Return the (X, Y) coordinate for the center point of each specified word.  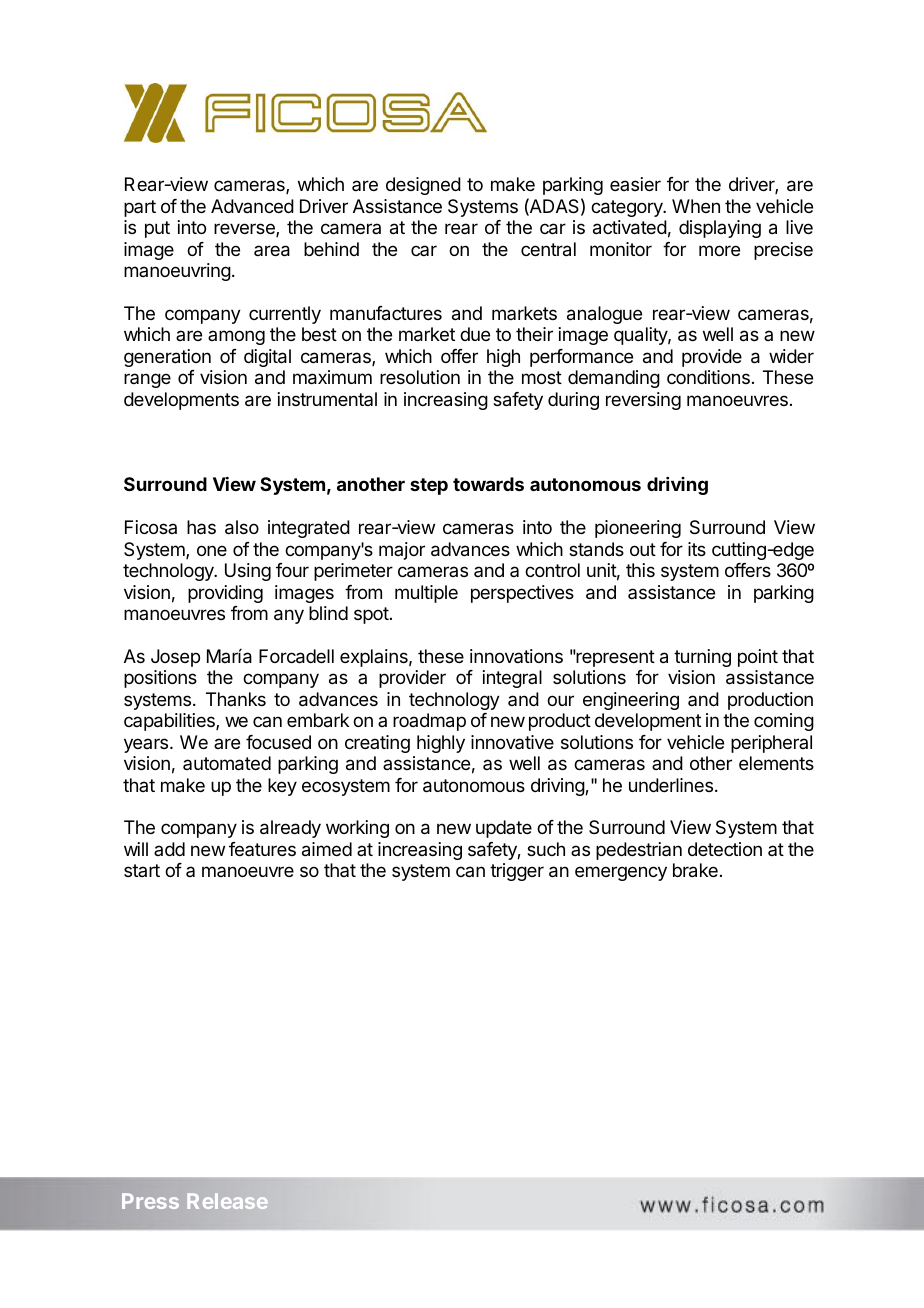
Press (150, 1201)
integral (512, 679)
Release (227, 1201)
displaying (720, 229)
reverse (245, 230)
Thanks (236, 699)
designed (423, 186)
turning (702, 658)
